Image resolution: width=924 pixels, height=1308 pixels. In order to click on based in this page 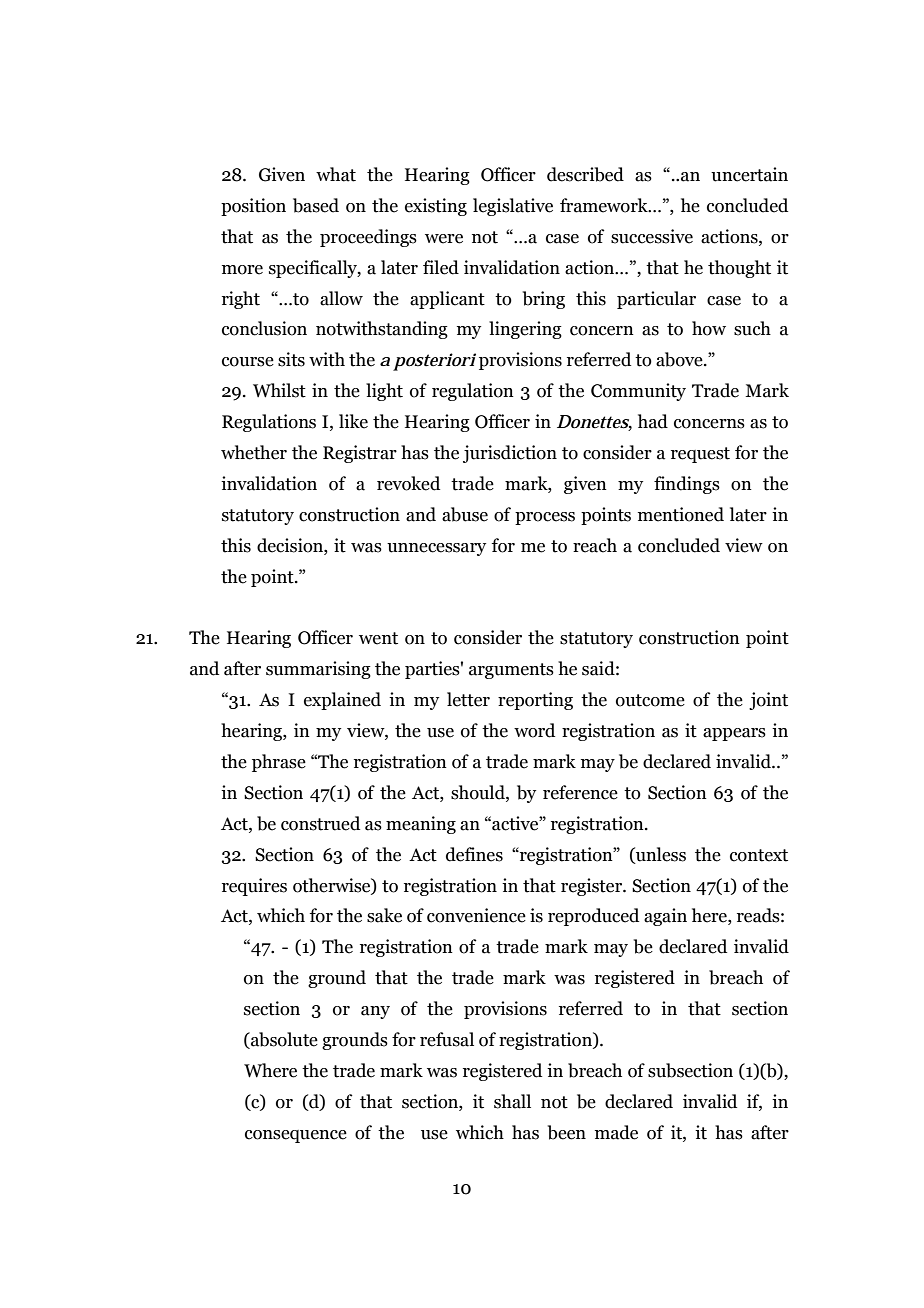, I will do `click(316, 205)`.
